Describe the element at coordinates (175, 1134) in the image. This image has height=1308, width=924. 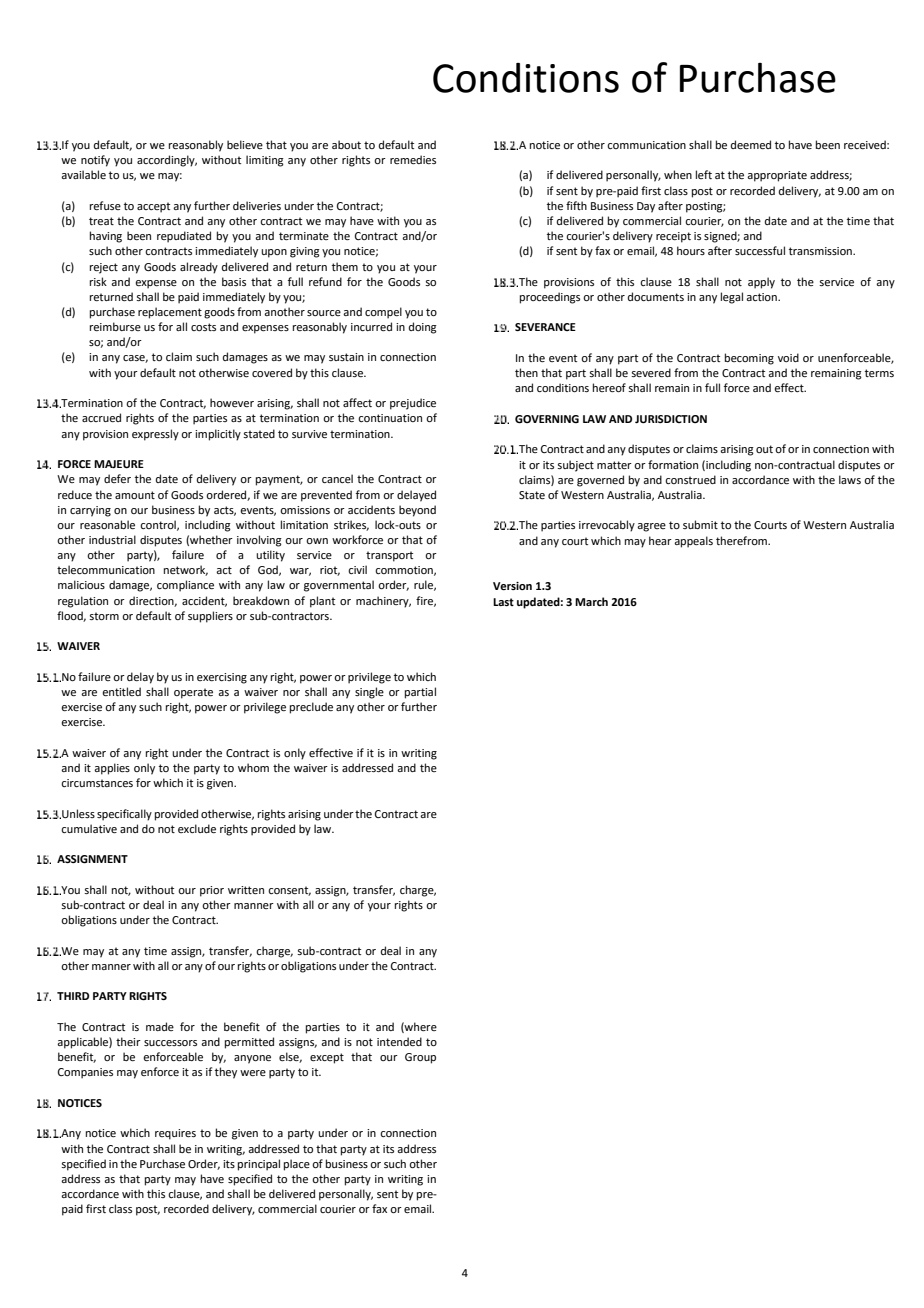
I see `requires` at that location.
